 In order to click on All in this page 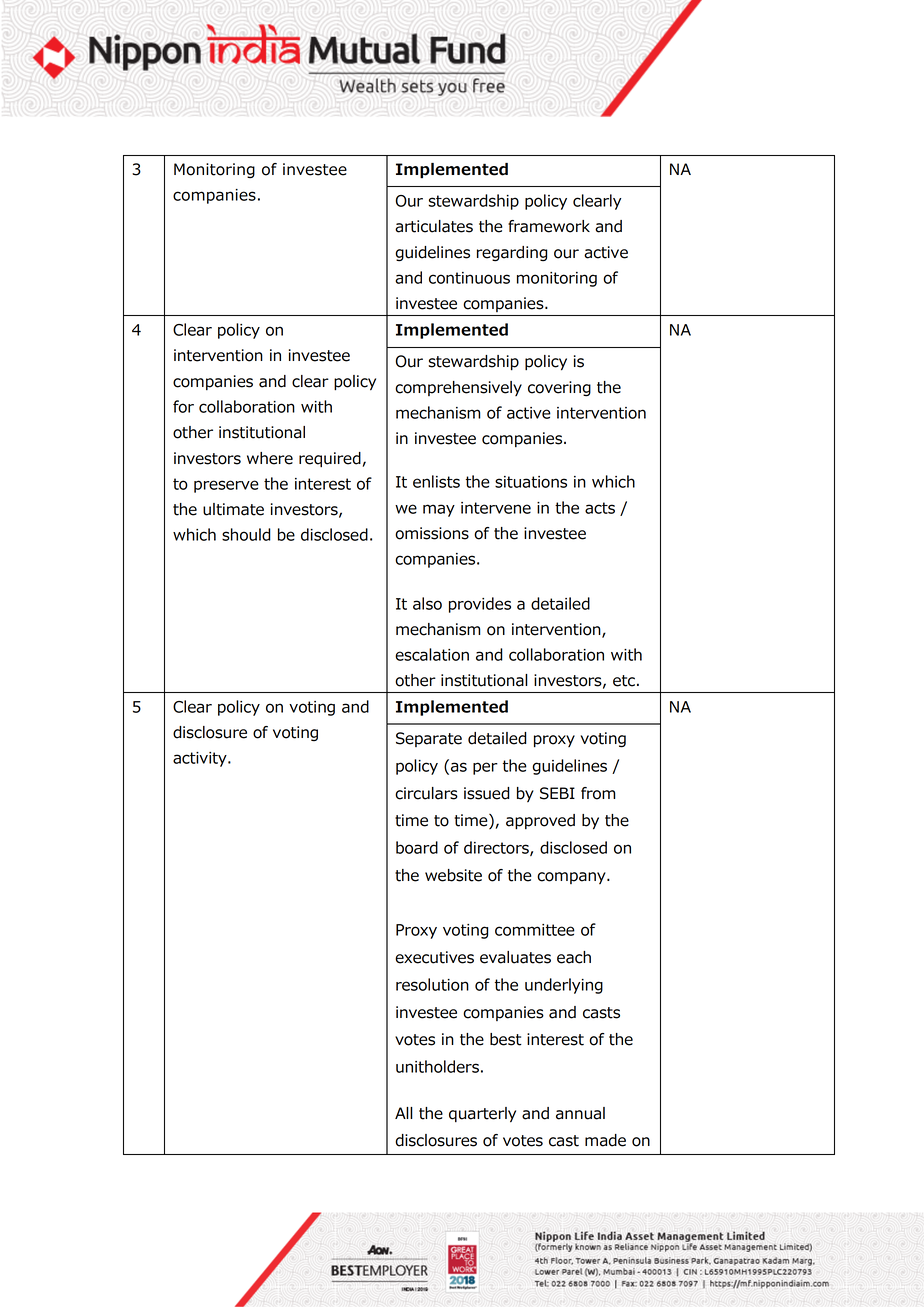, I will do `click(404, 1113)`.
